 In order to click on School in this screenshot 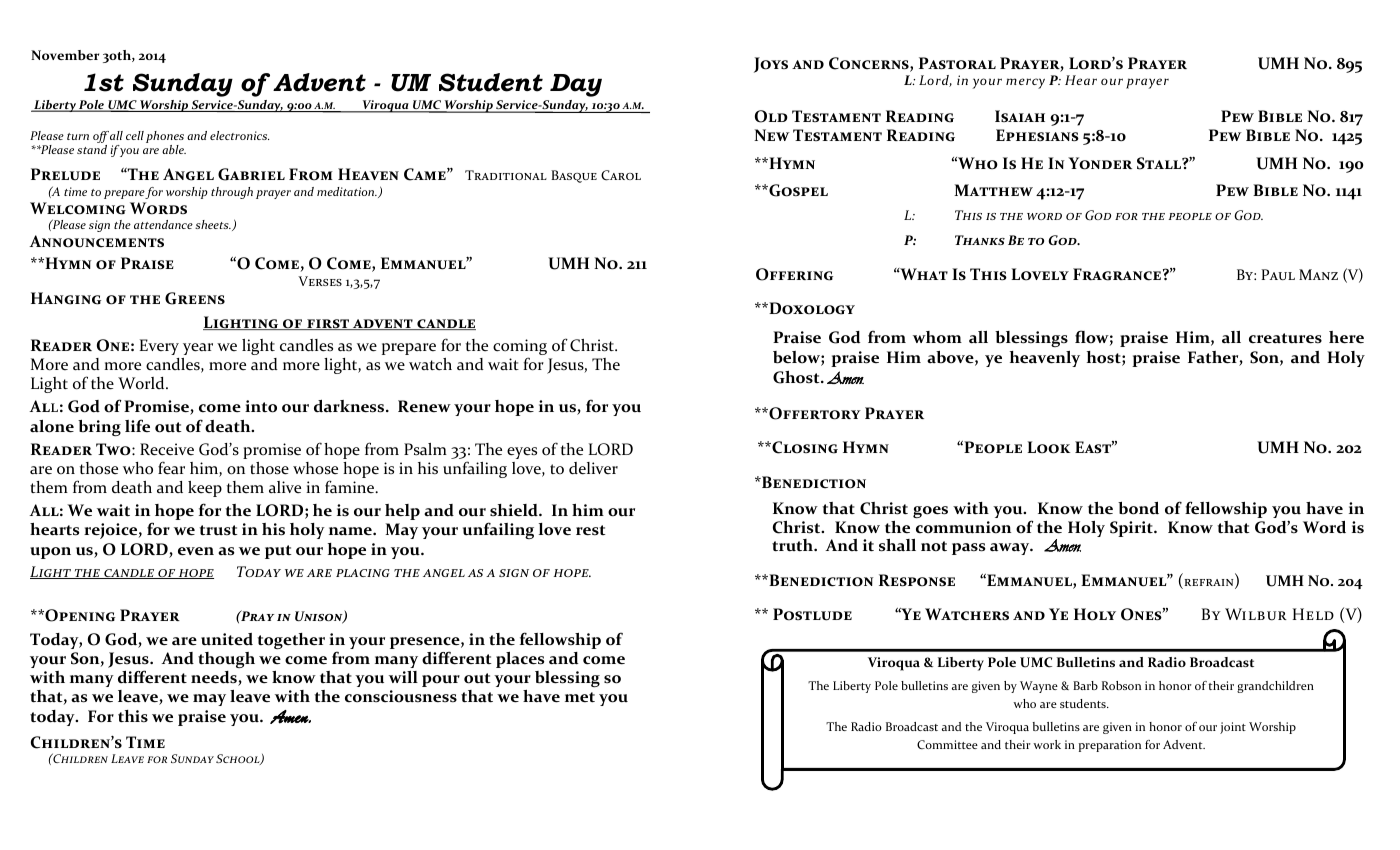, I will do `click(239, 759)`.
